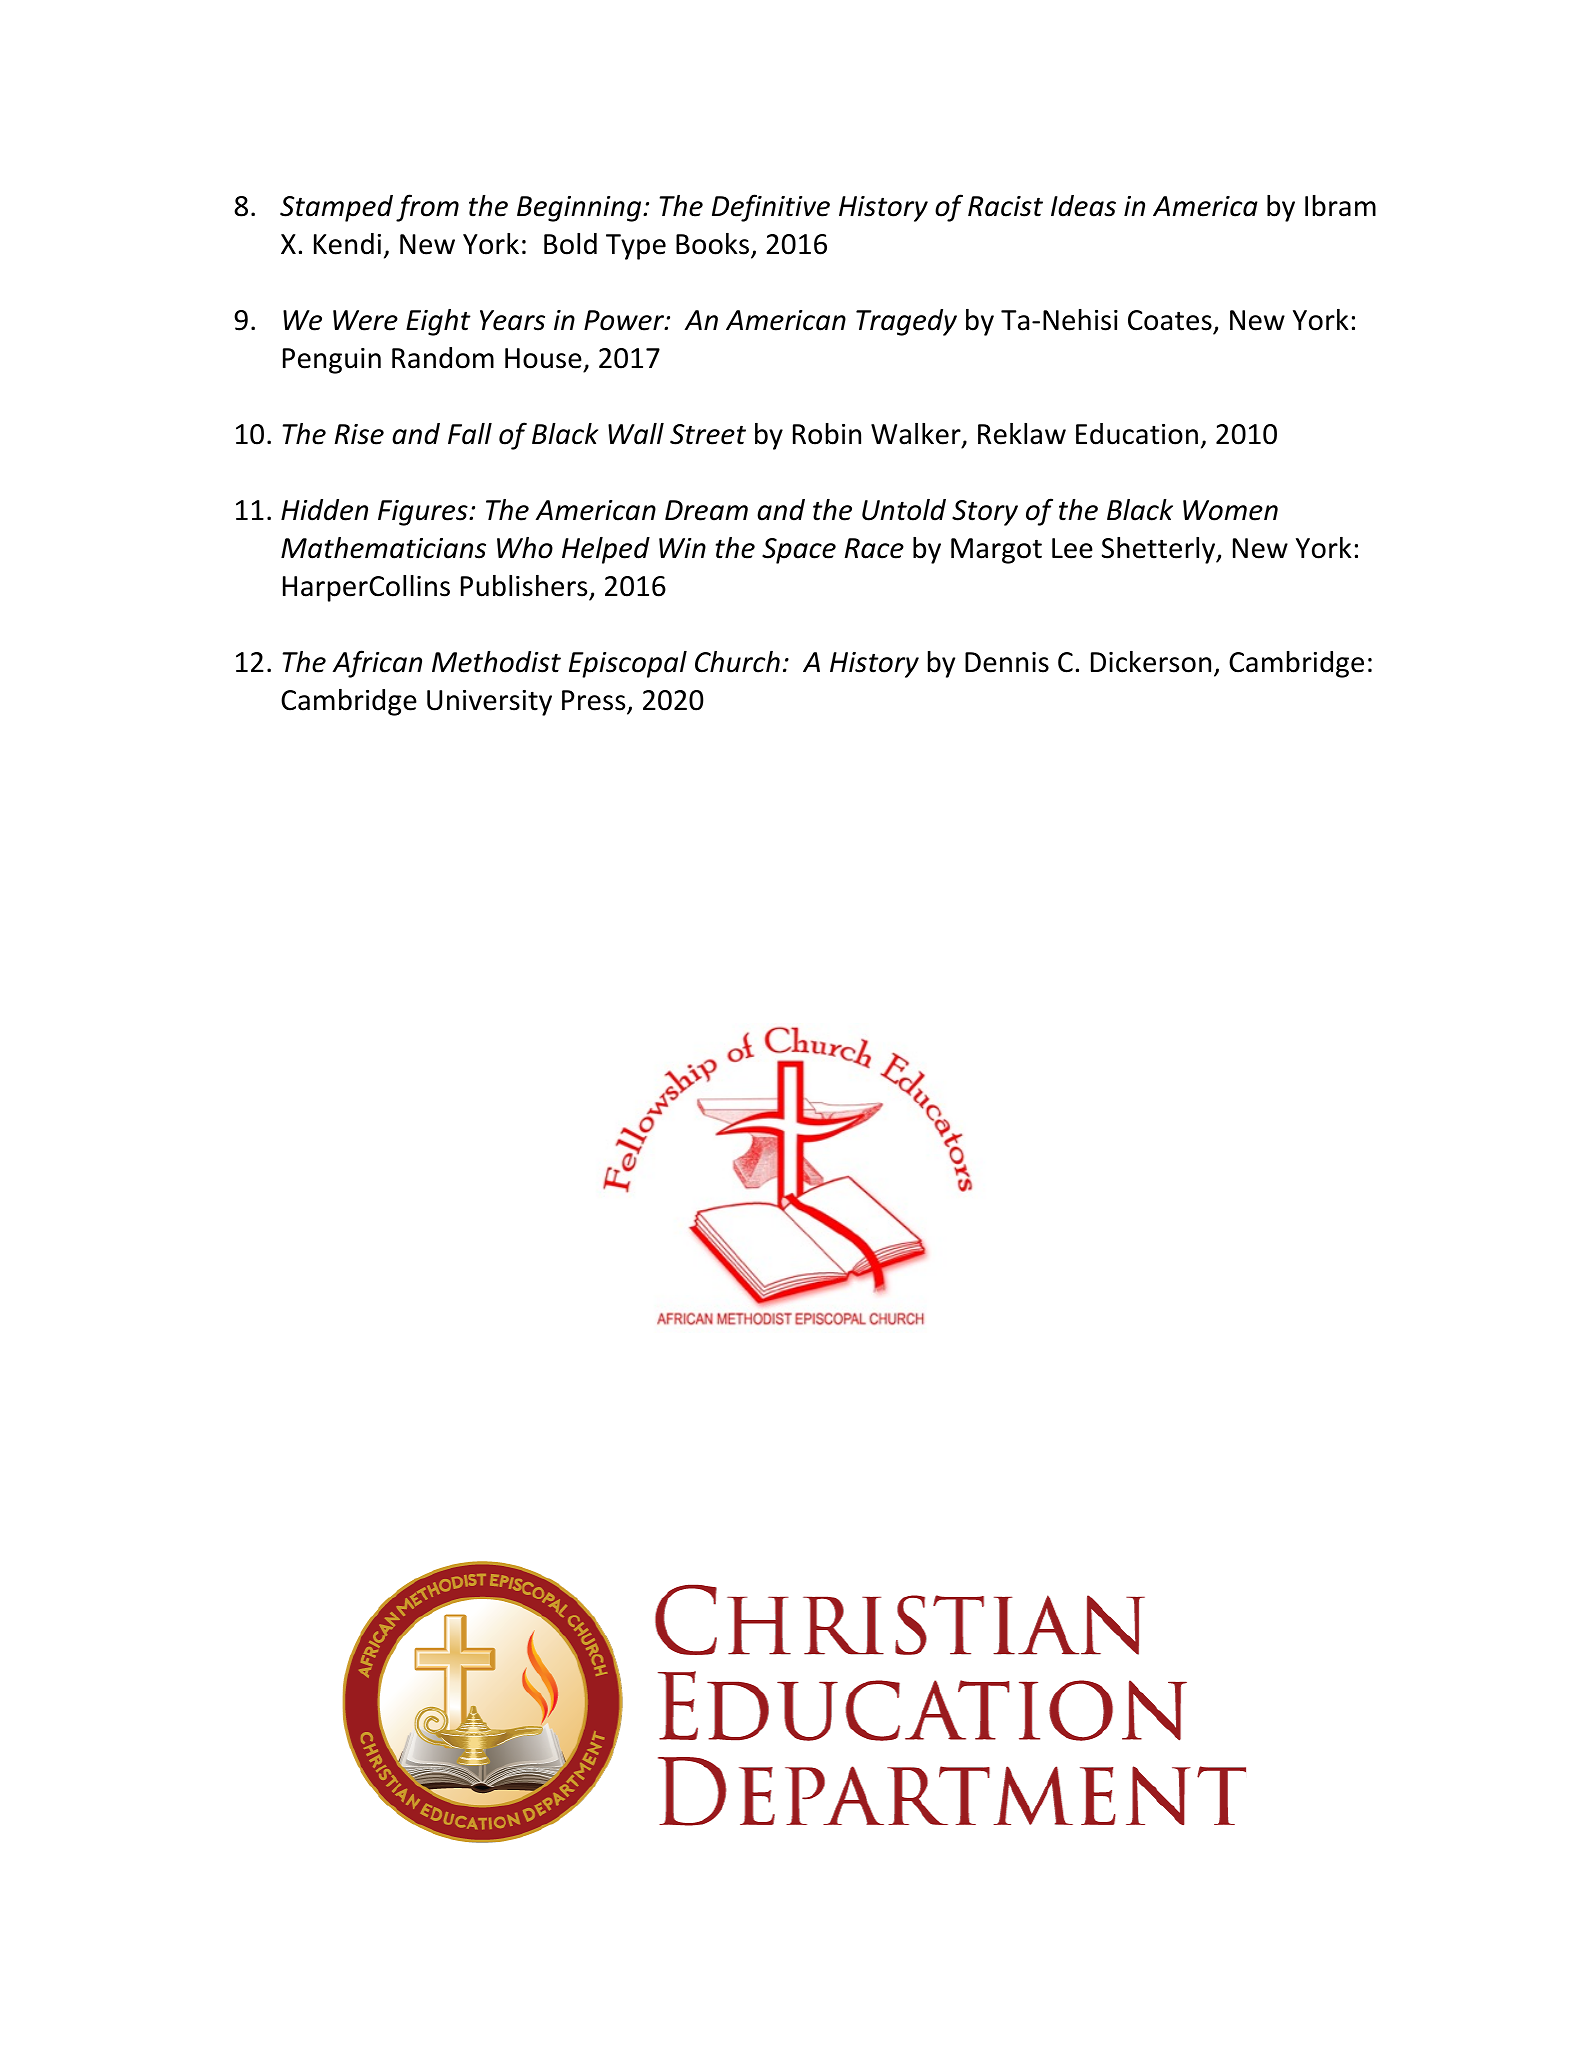 This page has width=1589, height=2056. Describe the element at coordinates (470, 434) in the page. I see `Fall` at that location.
